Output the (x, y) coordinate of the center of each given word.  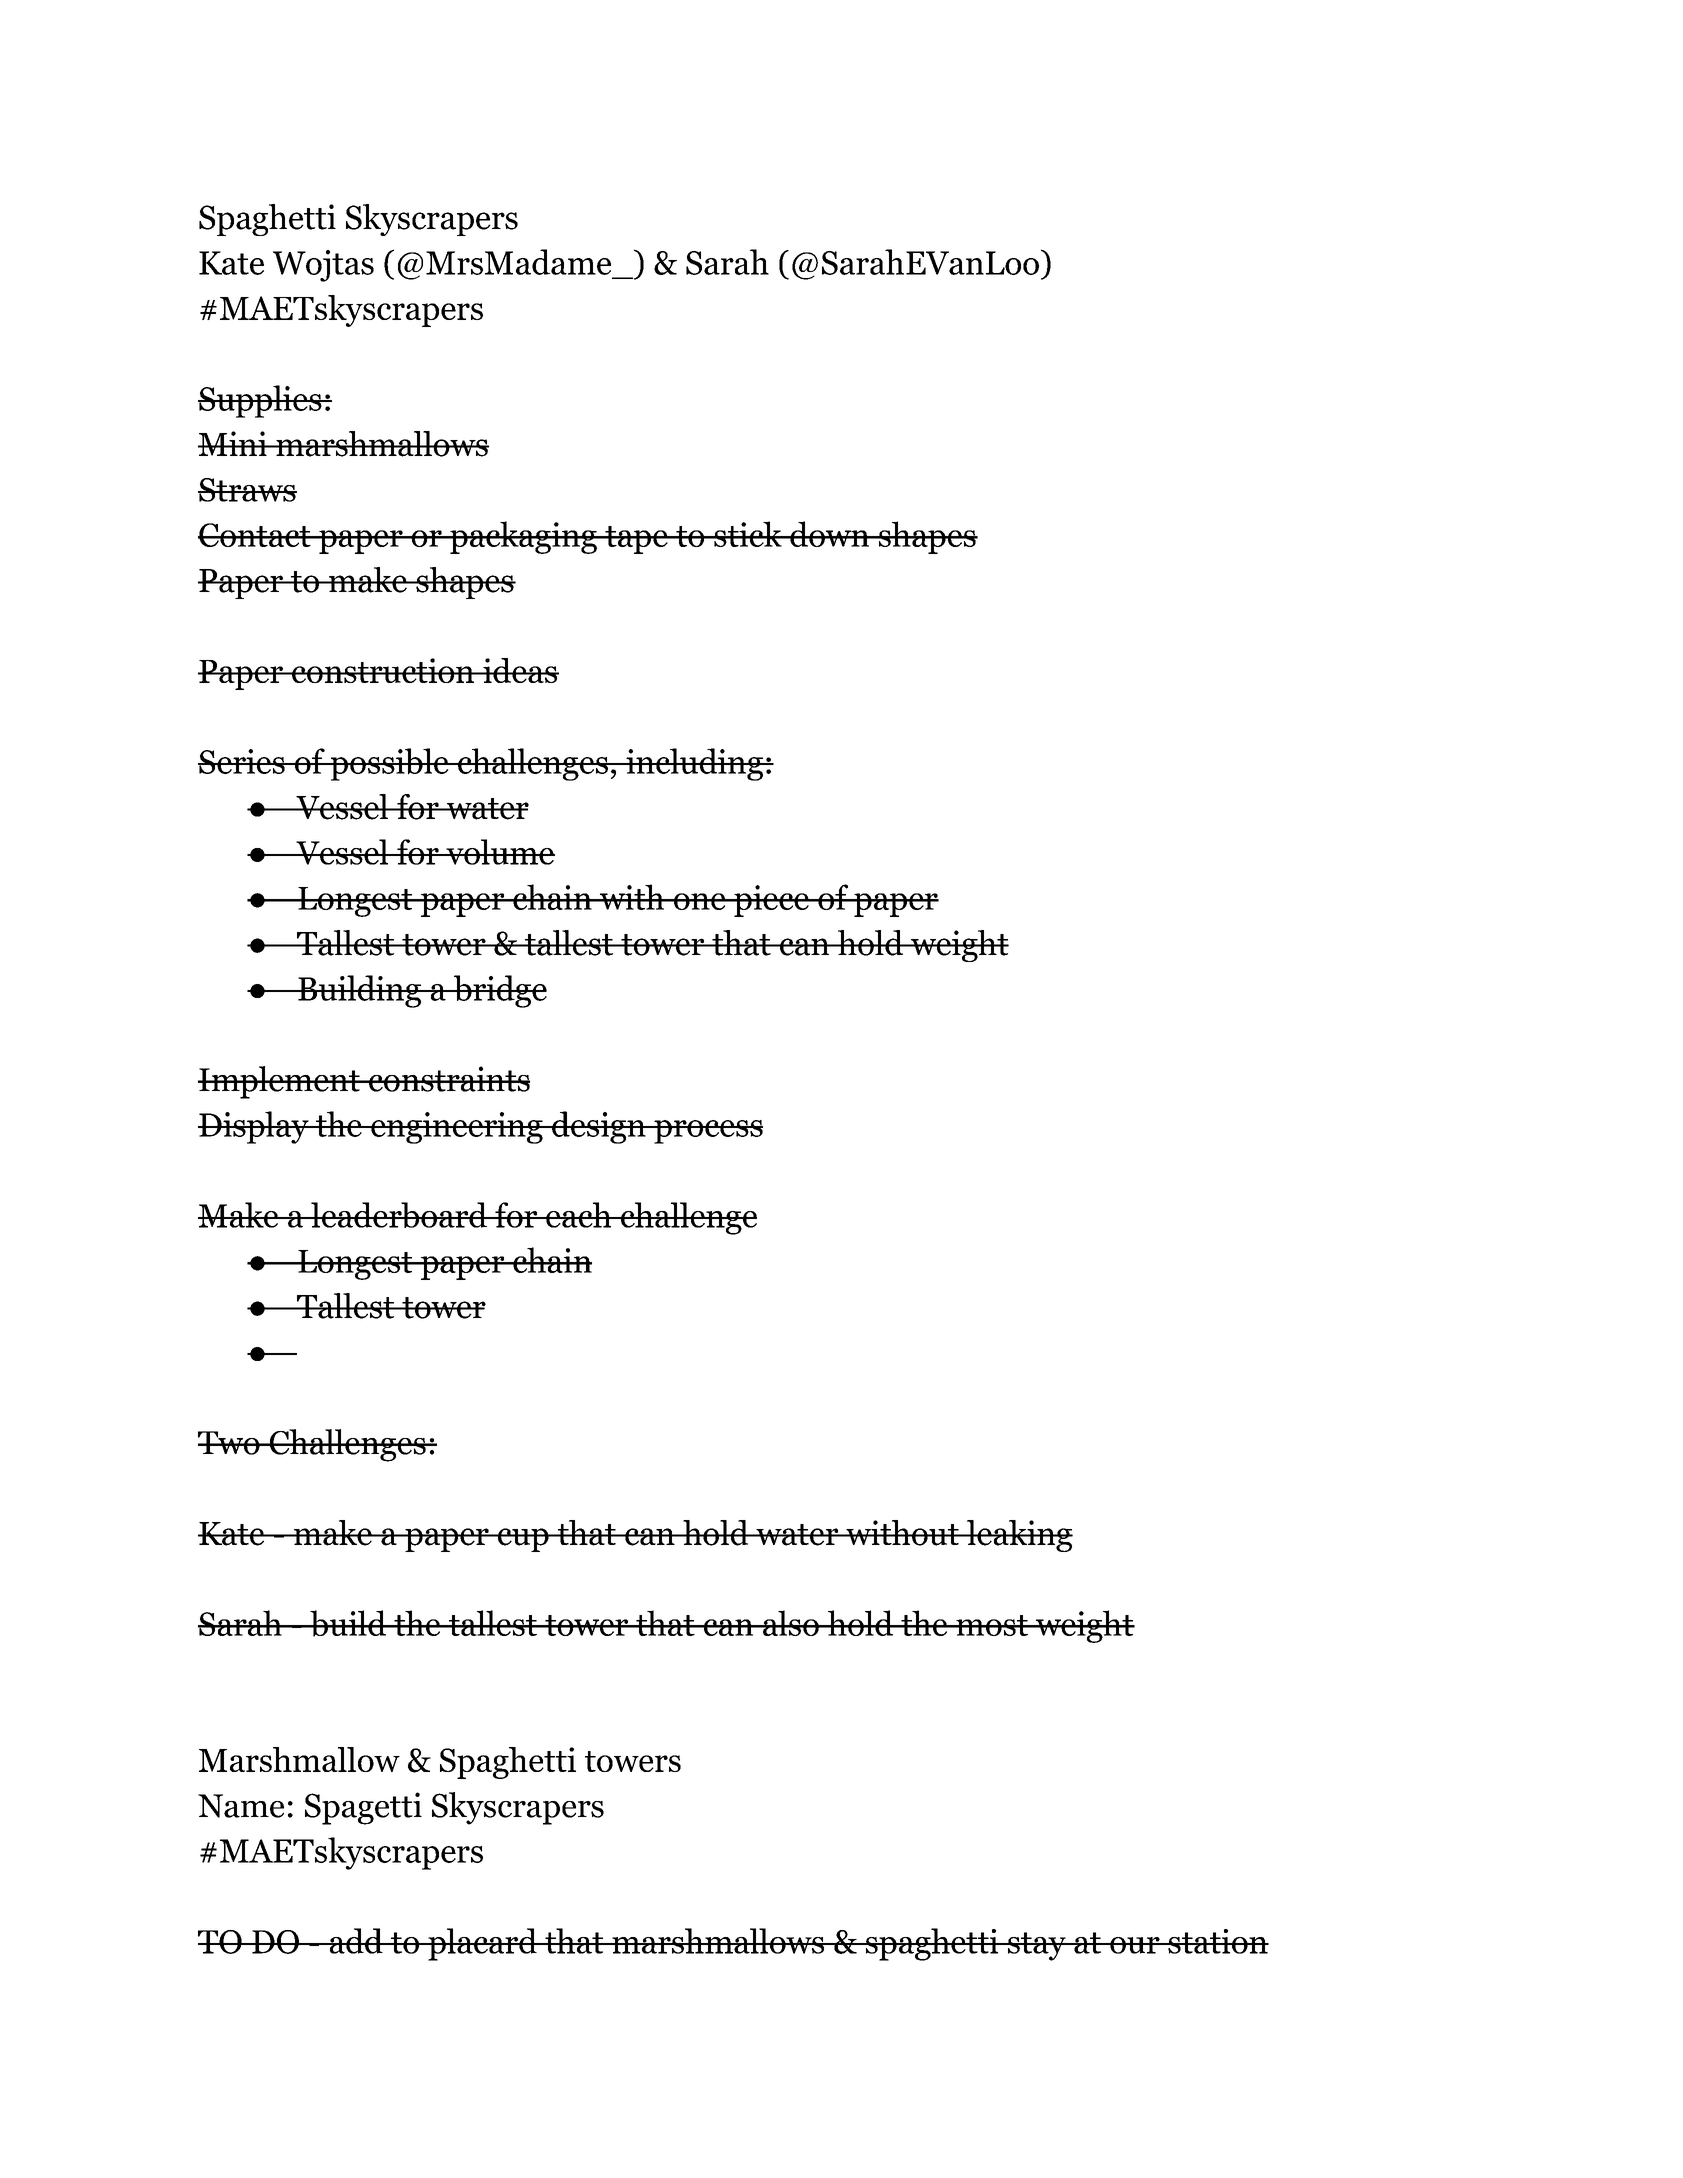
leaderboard (399, 1215)
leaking (1018, 1536)
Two (230, 1443)
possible (389, 764)
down (829, 534)
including (694, 764)
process (707, 1132)
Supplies (261, 401)
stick (748, 534)
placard (482, 1944)
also (790, 1623)
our (1134, 1945)
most (992, 1625)
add (356, 1941)
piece (771, 901)
